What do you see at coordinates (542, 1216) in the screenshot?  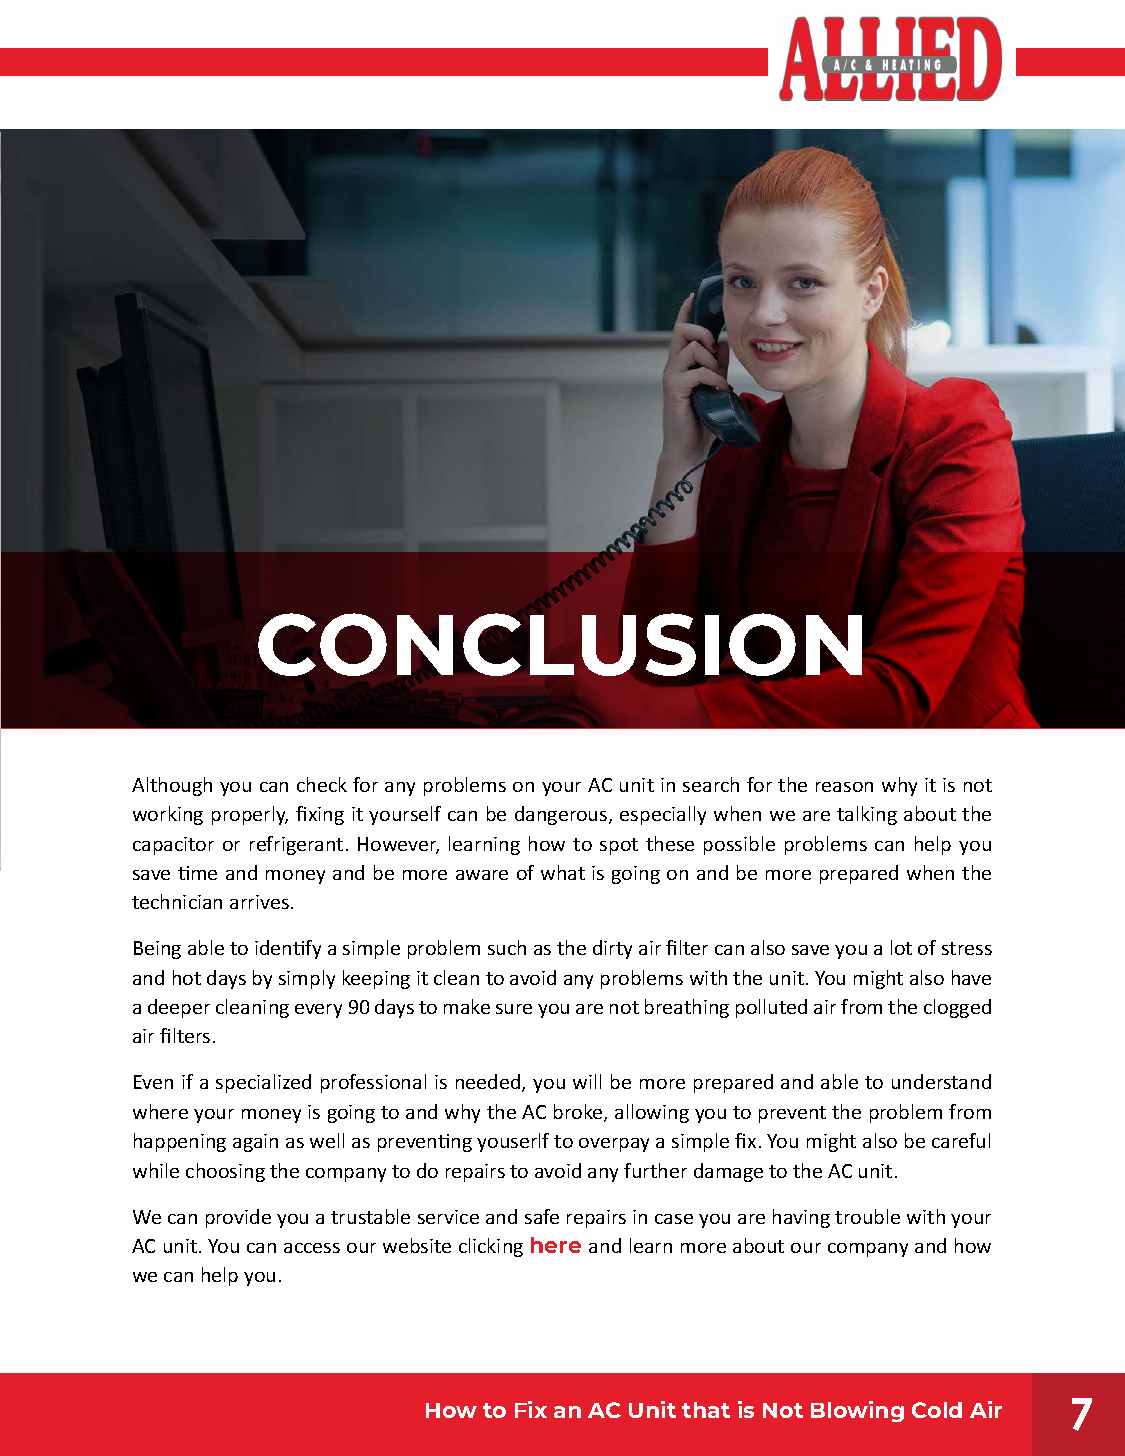 I see `safe` at bounding box center [542, 1216].
